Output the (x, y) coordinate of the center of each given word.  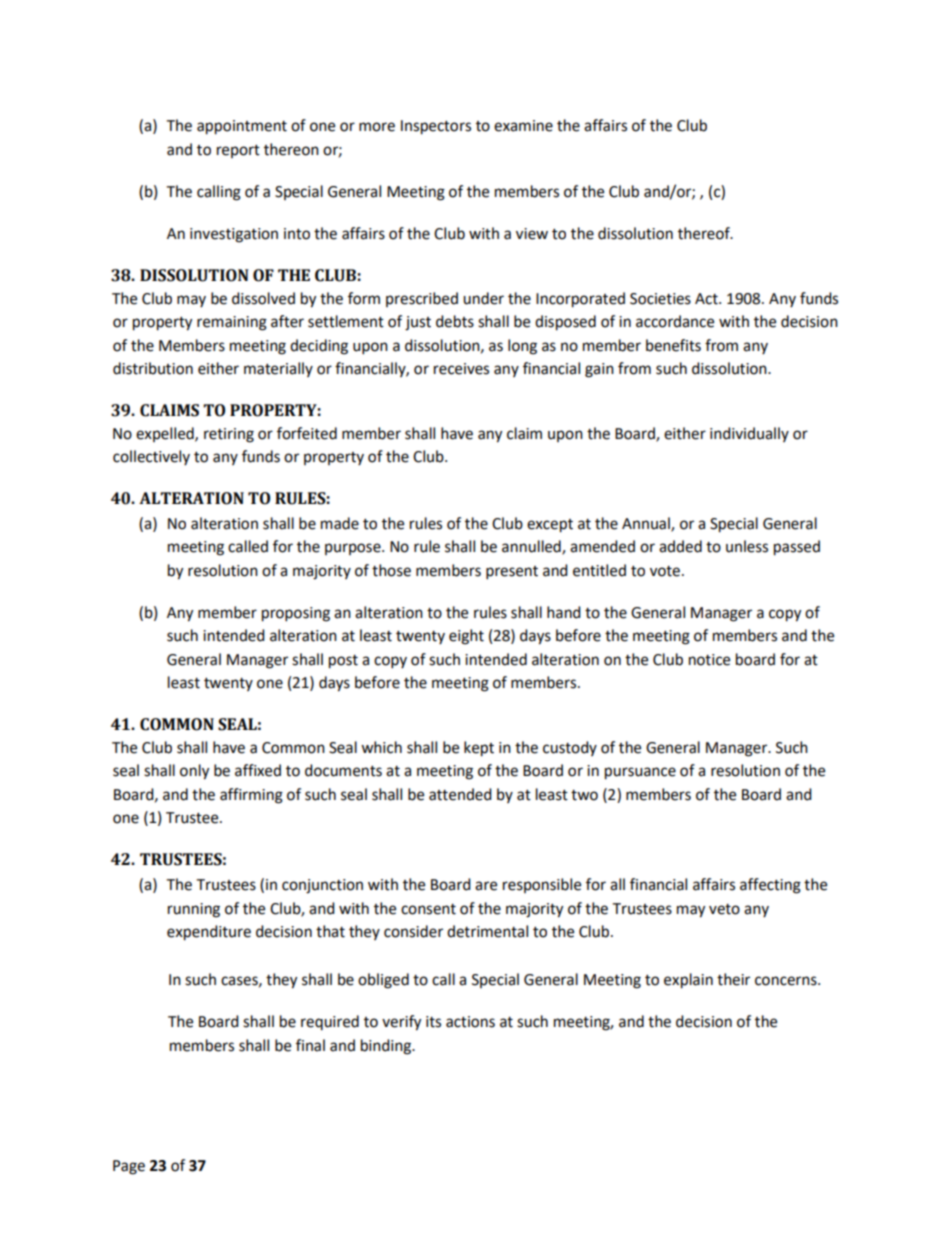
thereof (705, 233)
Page (129, 1167)
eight (466, 637)
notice (709, 660)
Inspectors (436, 127)
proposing (296, 614)
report (238, 151)
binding (387, 1047)
